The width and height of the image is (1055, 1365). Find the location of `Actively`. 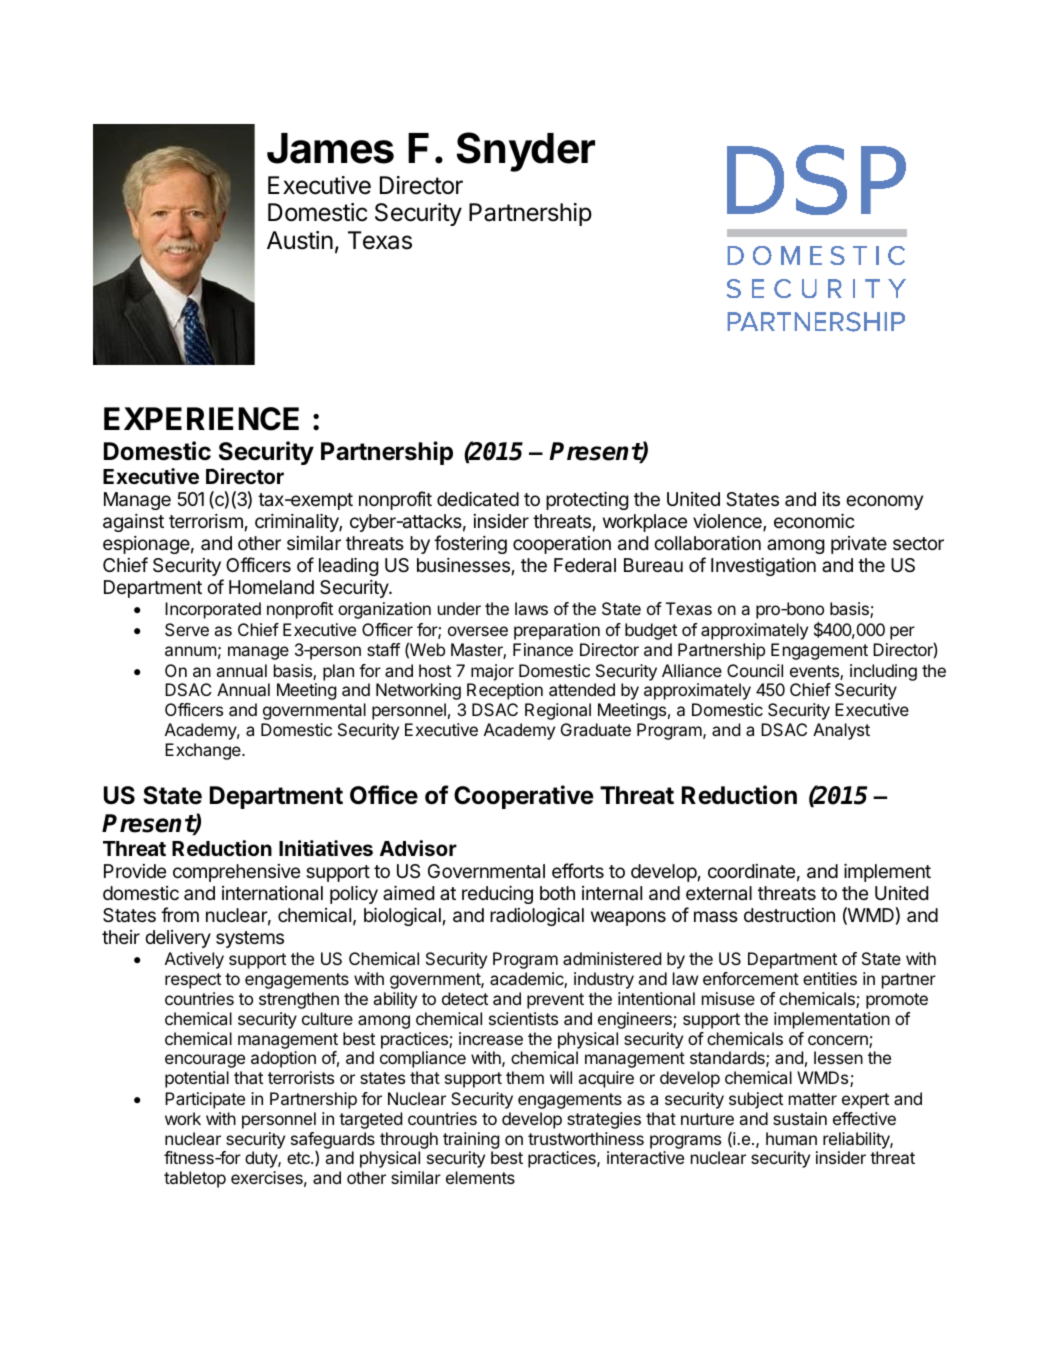

Actively is located at coordinates (194, 960).
